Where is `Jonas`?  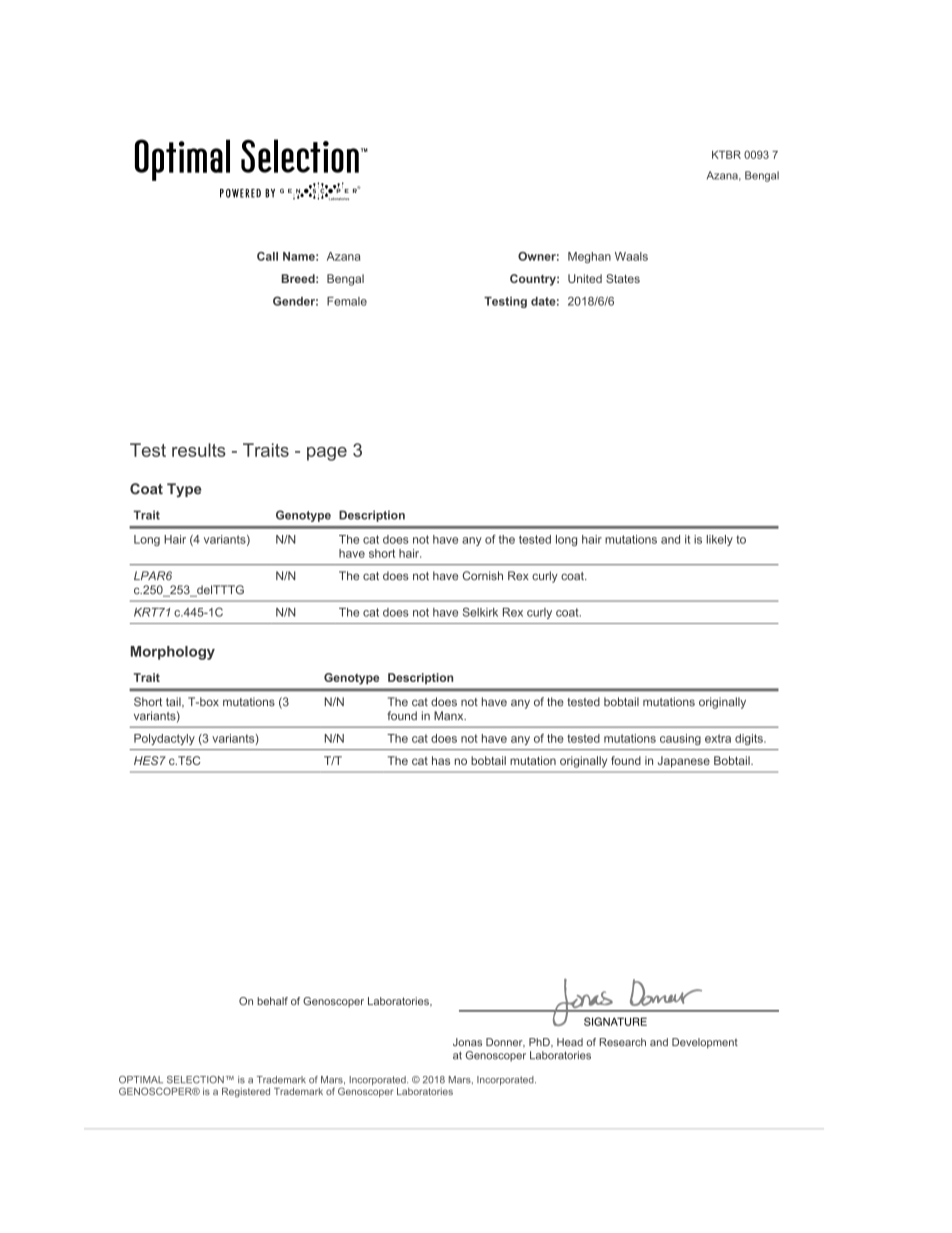 Jonas is located at coordinates (467, 1042).
